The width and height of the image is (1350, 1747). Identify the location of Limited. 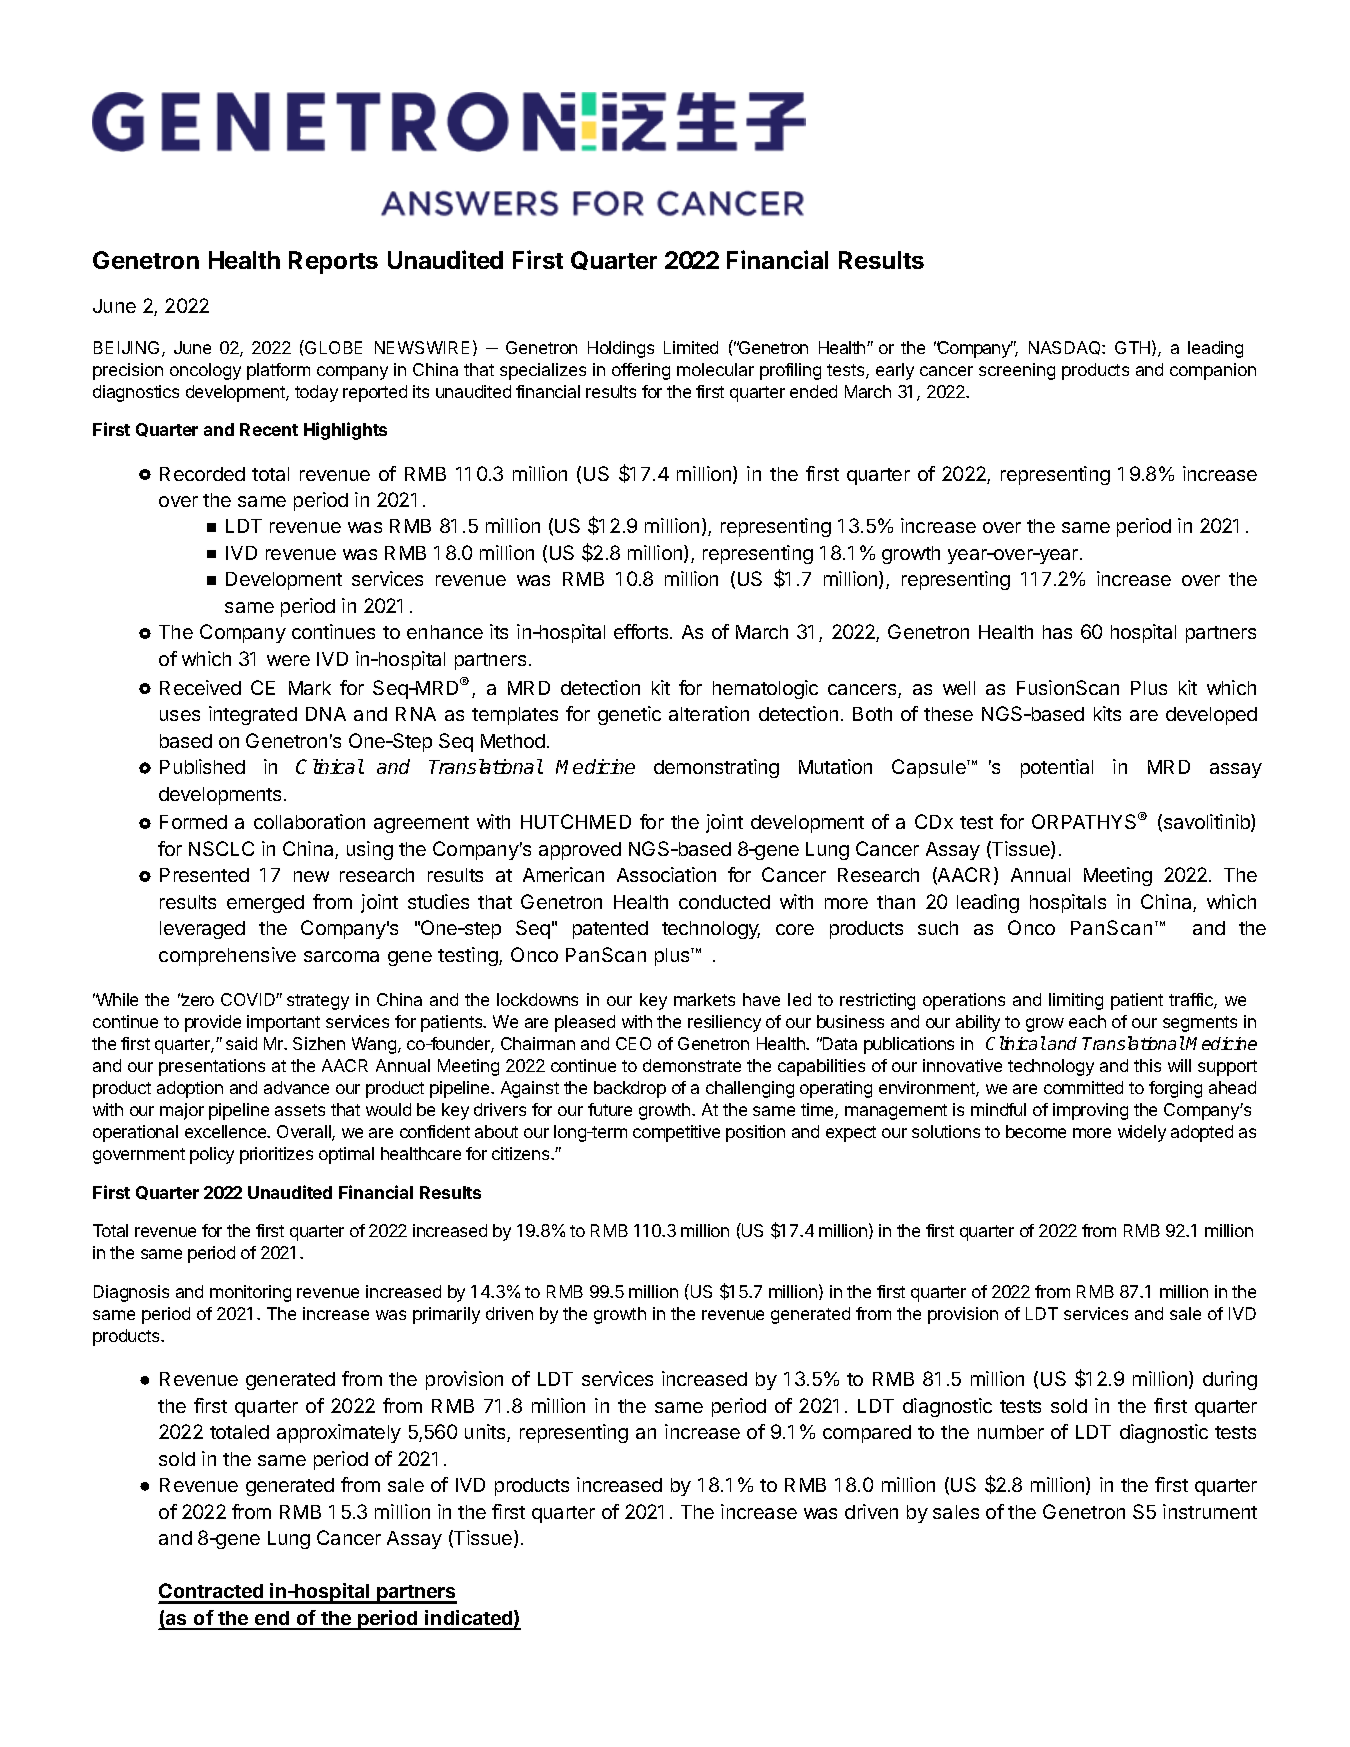
(691, 347).
